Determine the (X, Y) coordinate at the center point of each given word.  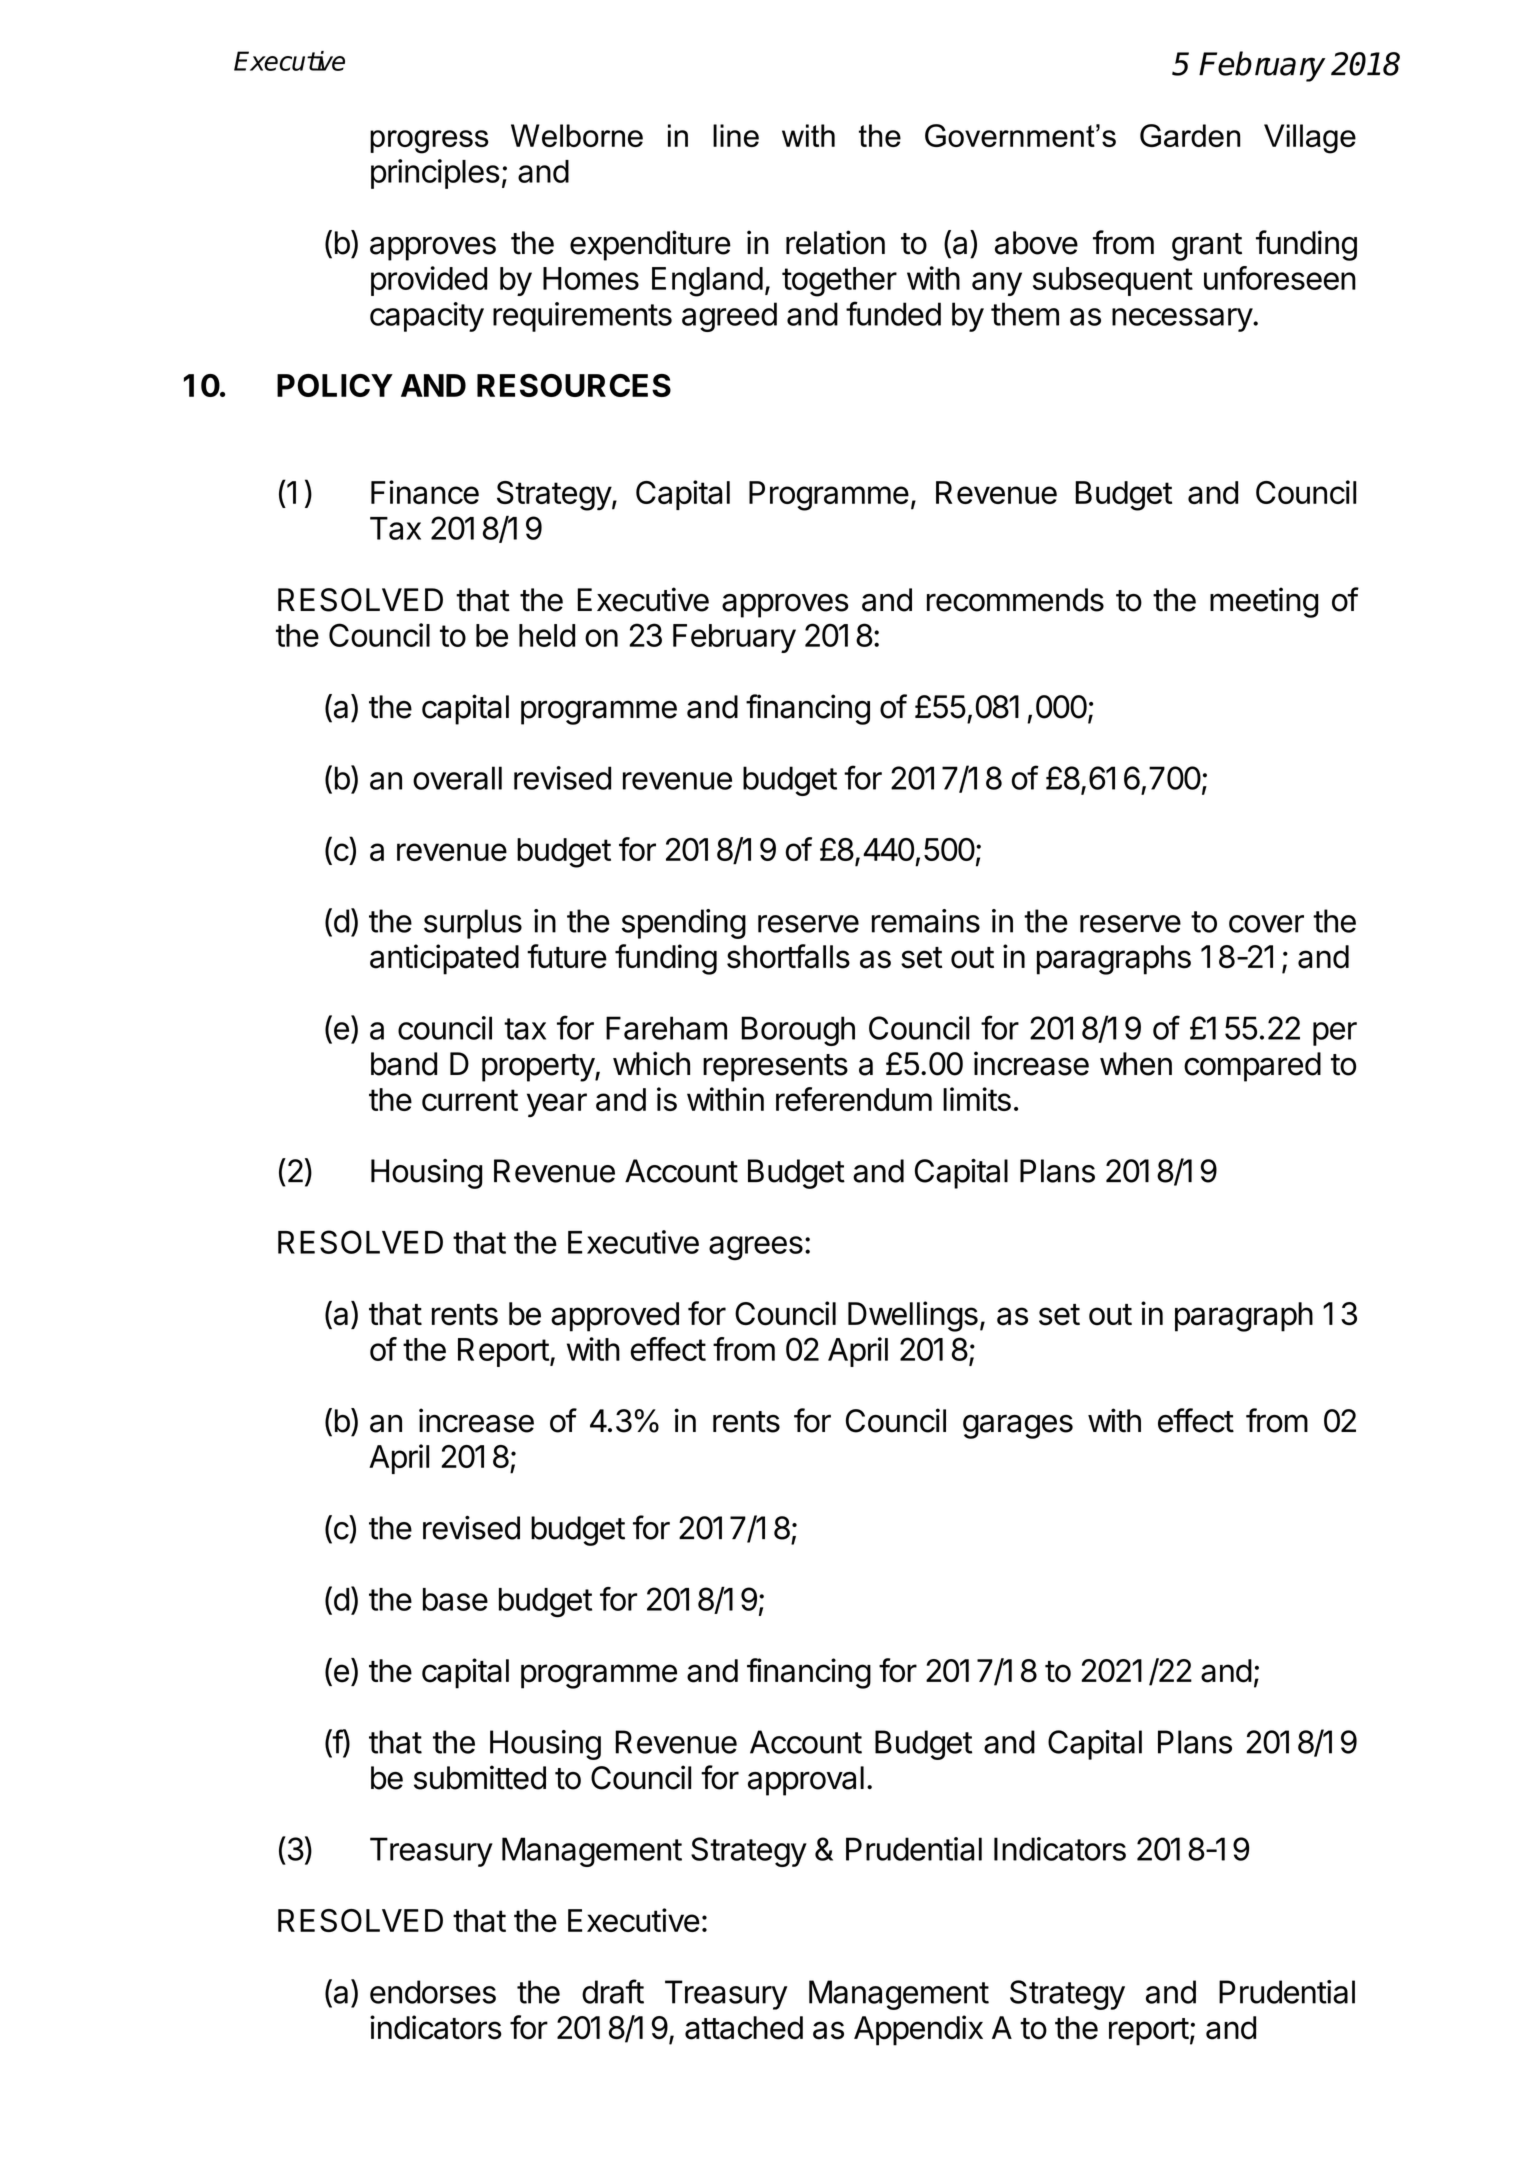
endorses (433, 1992)
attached (744, 2028)
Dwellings (913, 1316)
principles (435, 174)
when (1136, 1064)
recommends (1015, 600)
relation (835, 242)
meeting (1264, 602)
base (455, 1599)
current (470, 1100)
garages (1018, 1426)
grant (1207, 247)
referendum (854, 1099)
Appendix (918, 2030)
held (547, 635)
